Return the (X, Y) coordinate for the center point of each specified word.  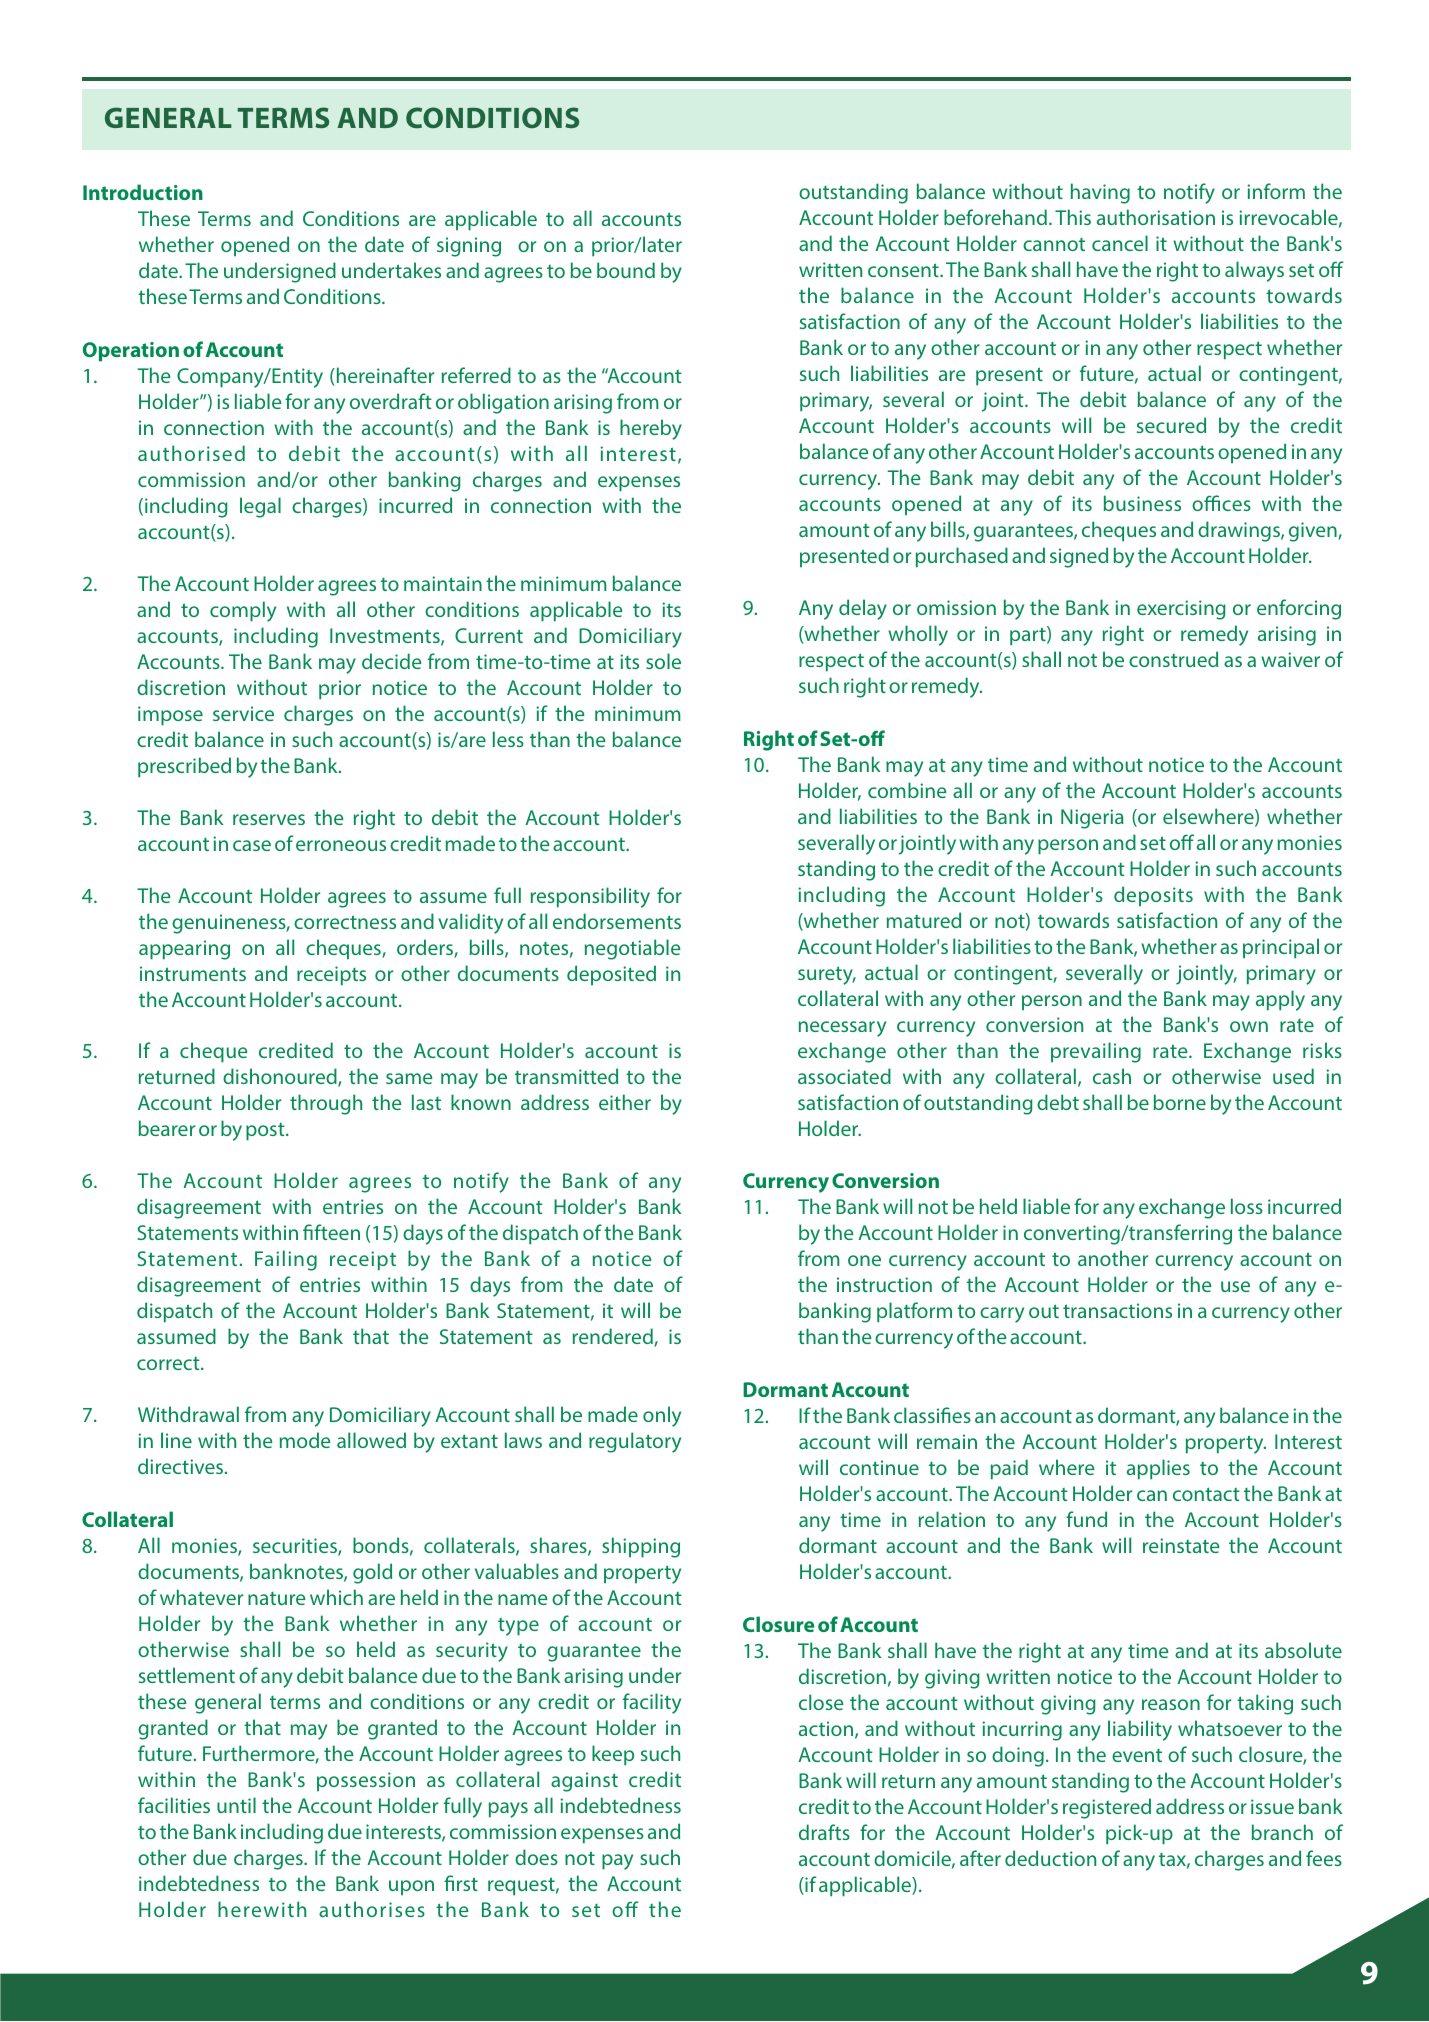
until (236, 1805)
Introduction (143, 192)
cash (1112, 1076)
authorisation (1156, 217)
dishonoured (281, 1077)
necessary (842, 1029)
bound (626, 270)
